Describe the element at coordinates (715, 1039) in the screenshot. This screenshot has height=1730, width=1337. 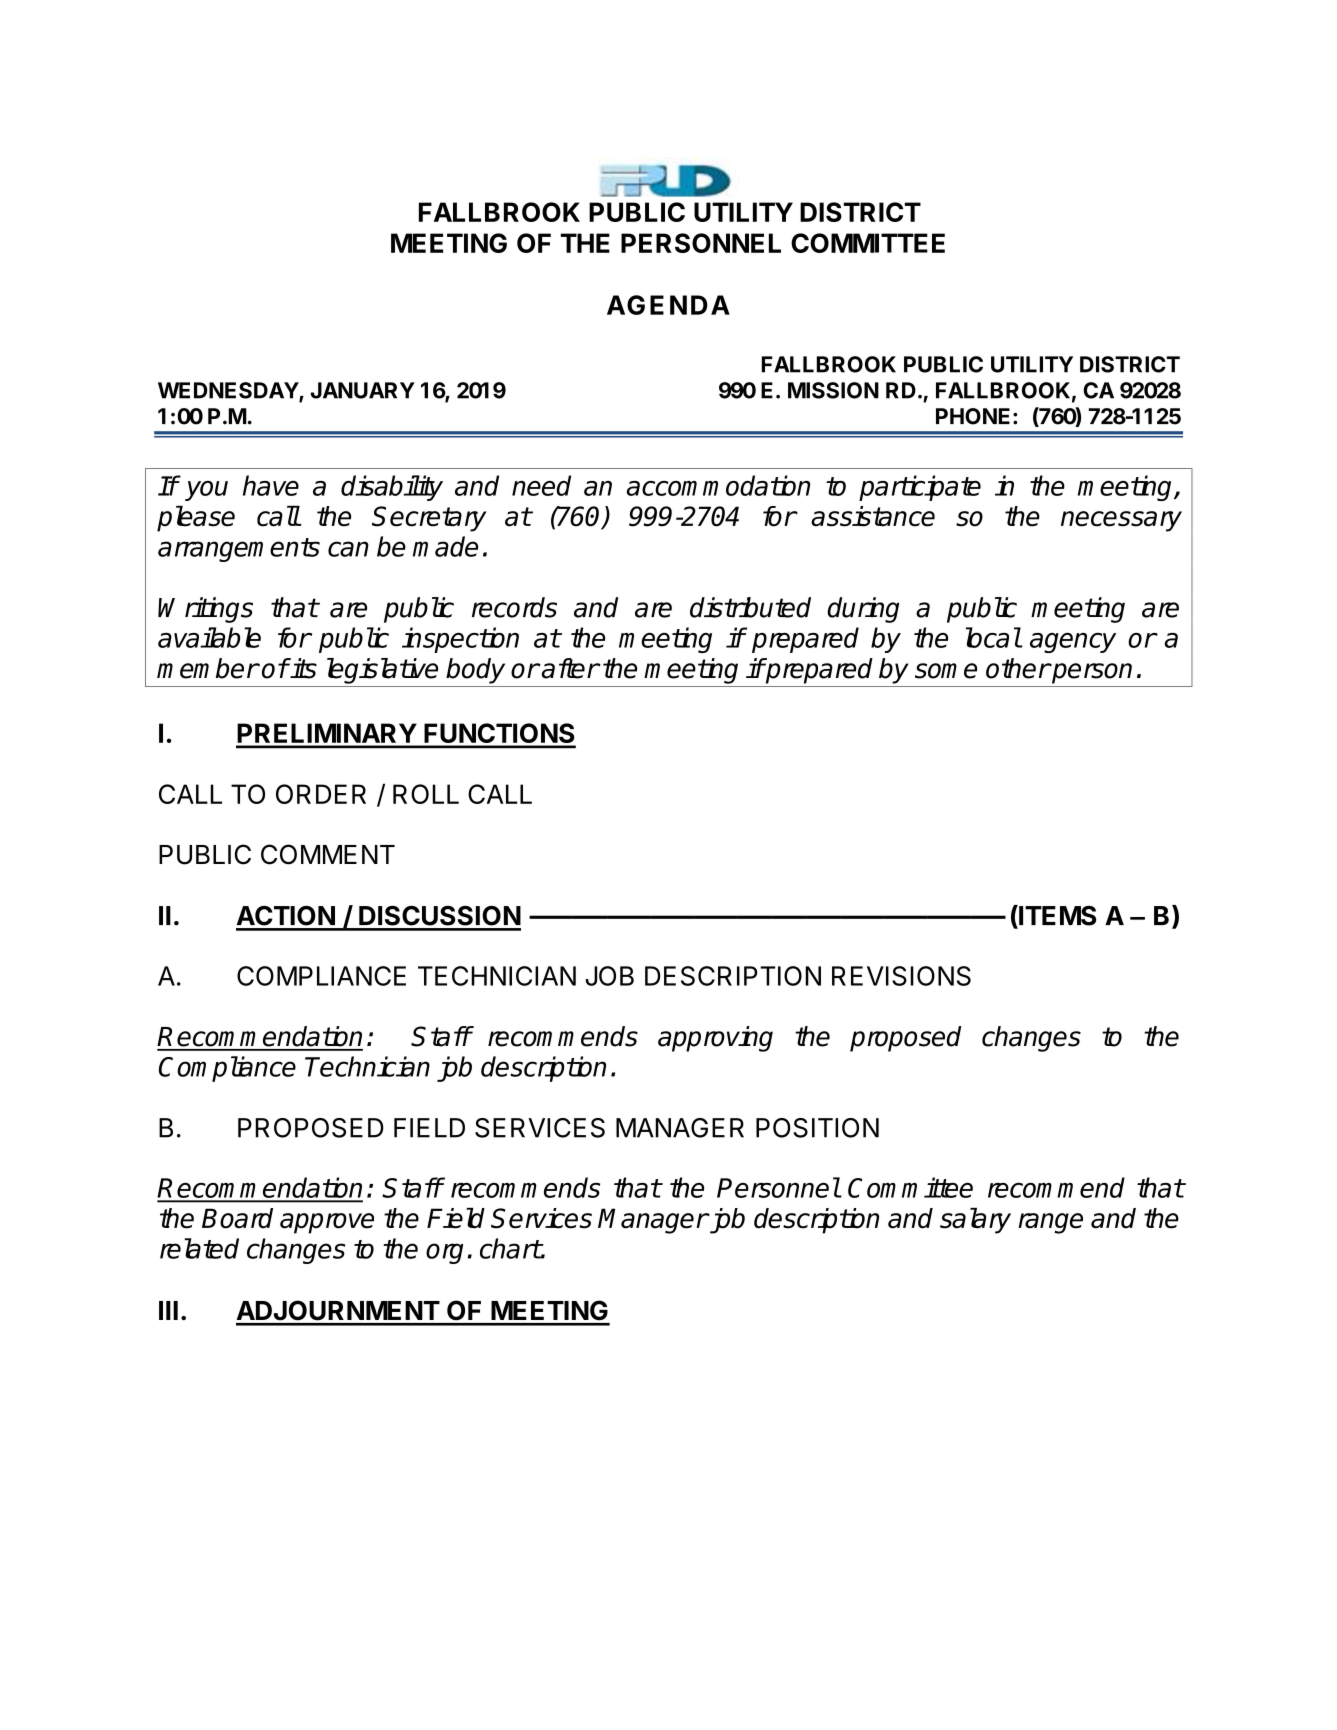
I see `approving` at that location.
